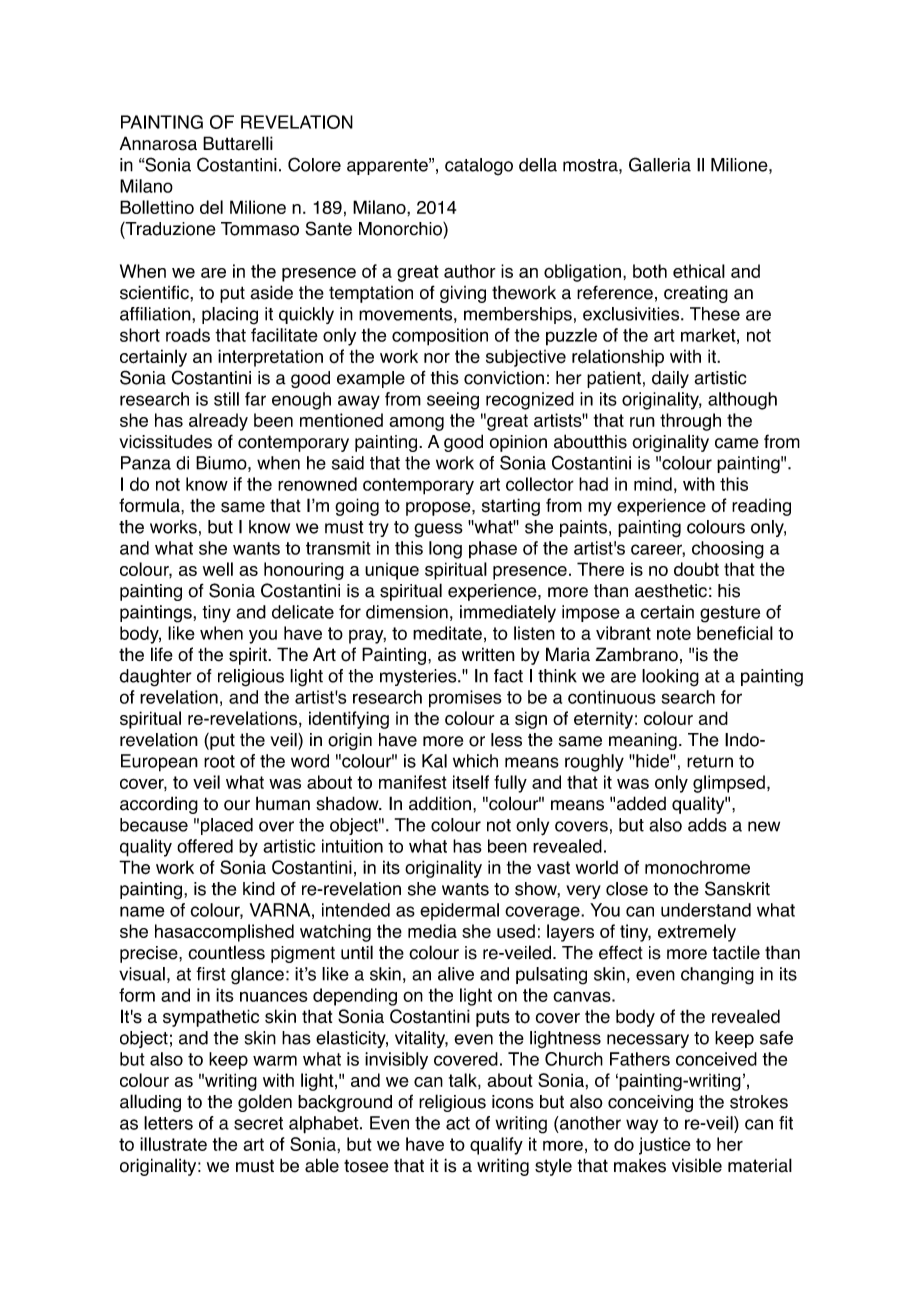  What do you see at coordinates (670, 678) in the screenshot?
I see `looking` at bounding box center [670, 678].
